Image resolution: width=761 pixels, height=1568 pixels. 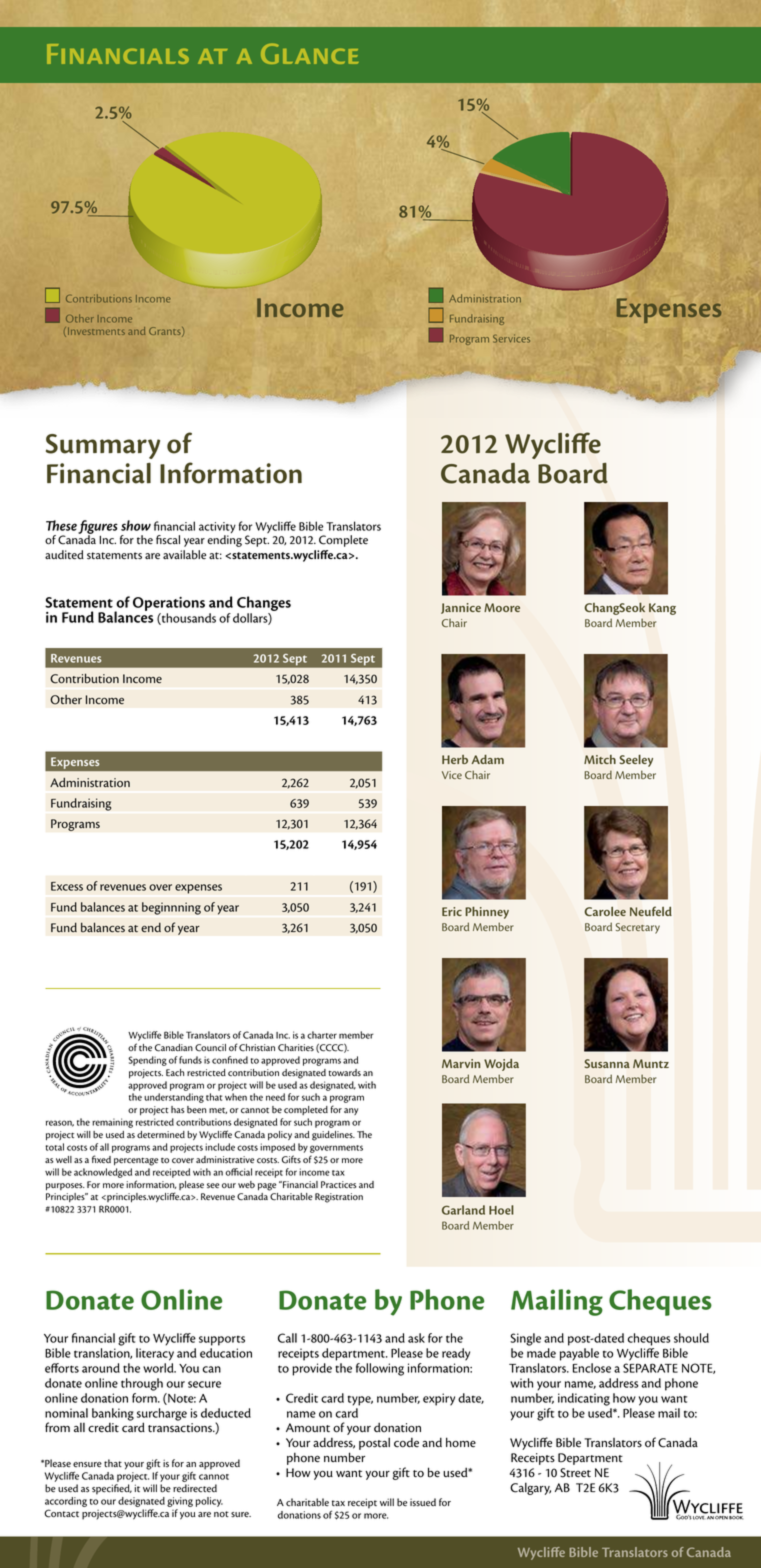 What do you see at coordinates (406, 1443) in the image?
I see `code` at bounding box center [406, 1443].
